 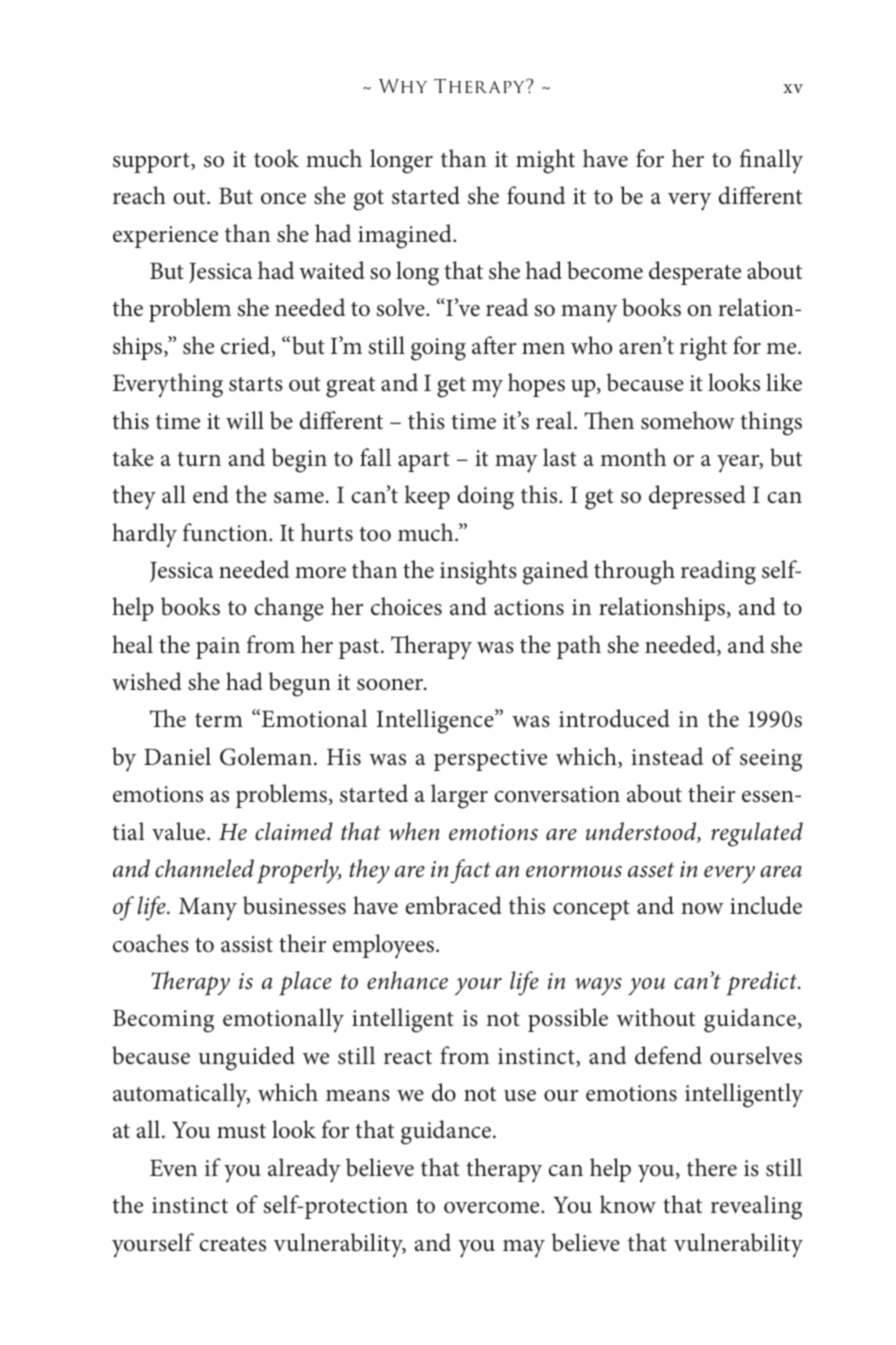 What do you see at coordinates (614, 718) in the page?
I see `introduced` at bounding box center [614, 718].
